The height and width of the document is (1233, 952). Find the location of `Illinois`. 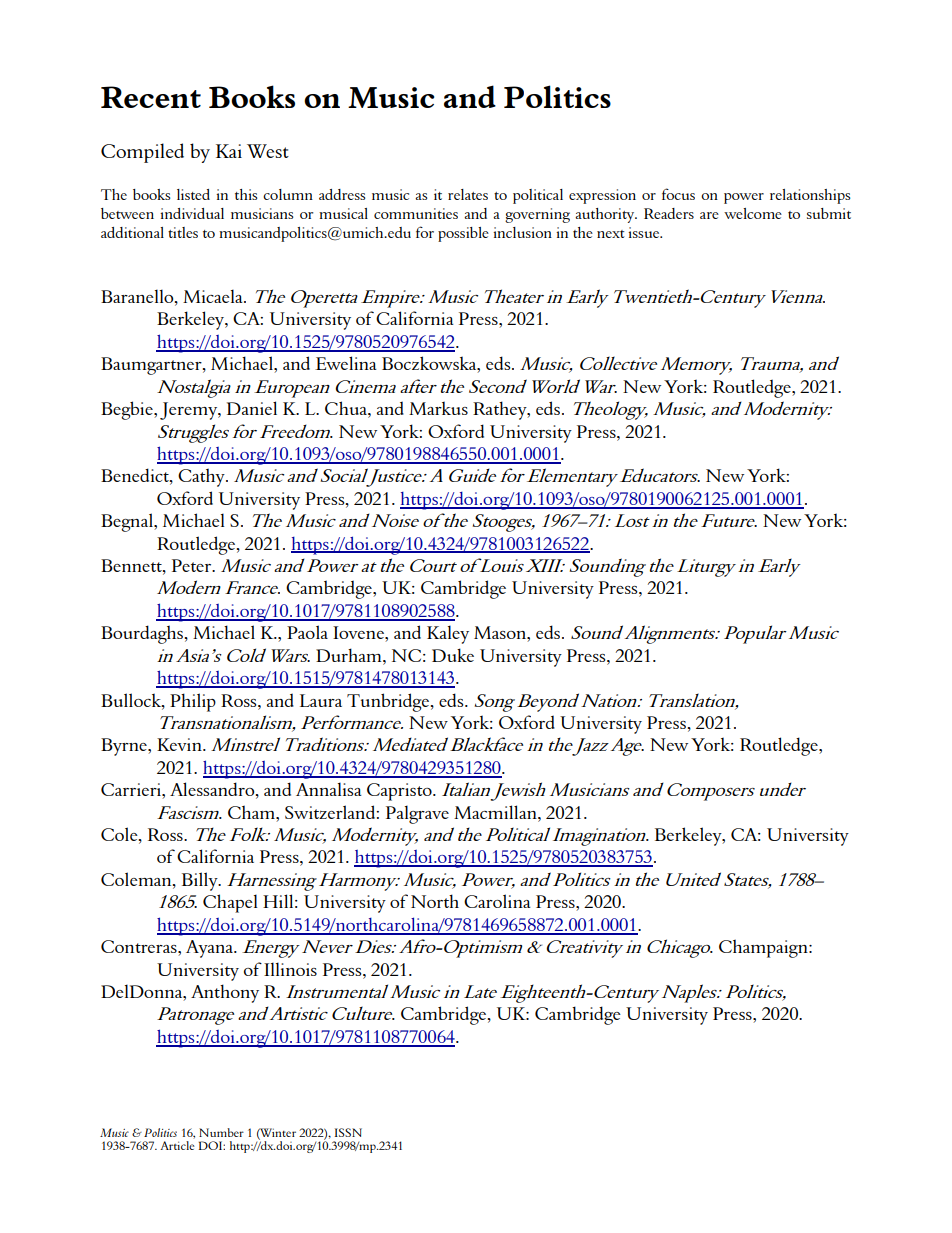

Illinois is located at coordinates (290, 969).
